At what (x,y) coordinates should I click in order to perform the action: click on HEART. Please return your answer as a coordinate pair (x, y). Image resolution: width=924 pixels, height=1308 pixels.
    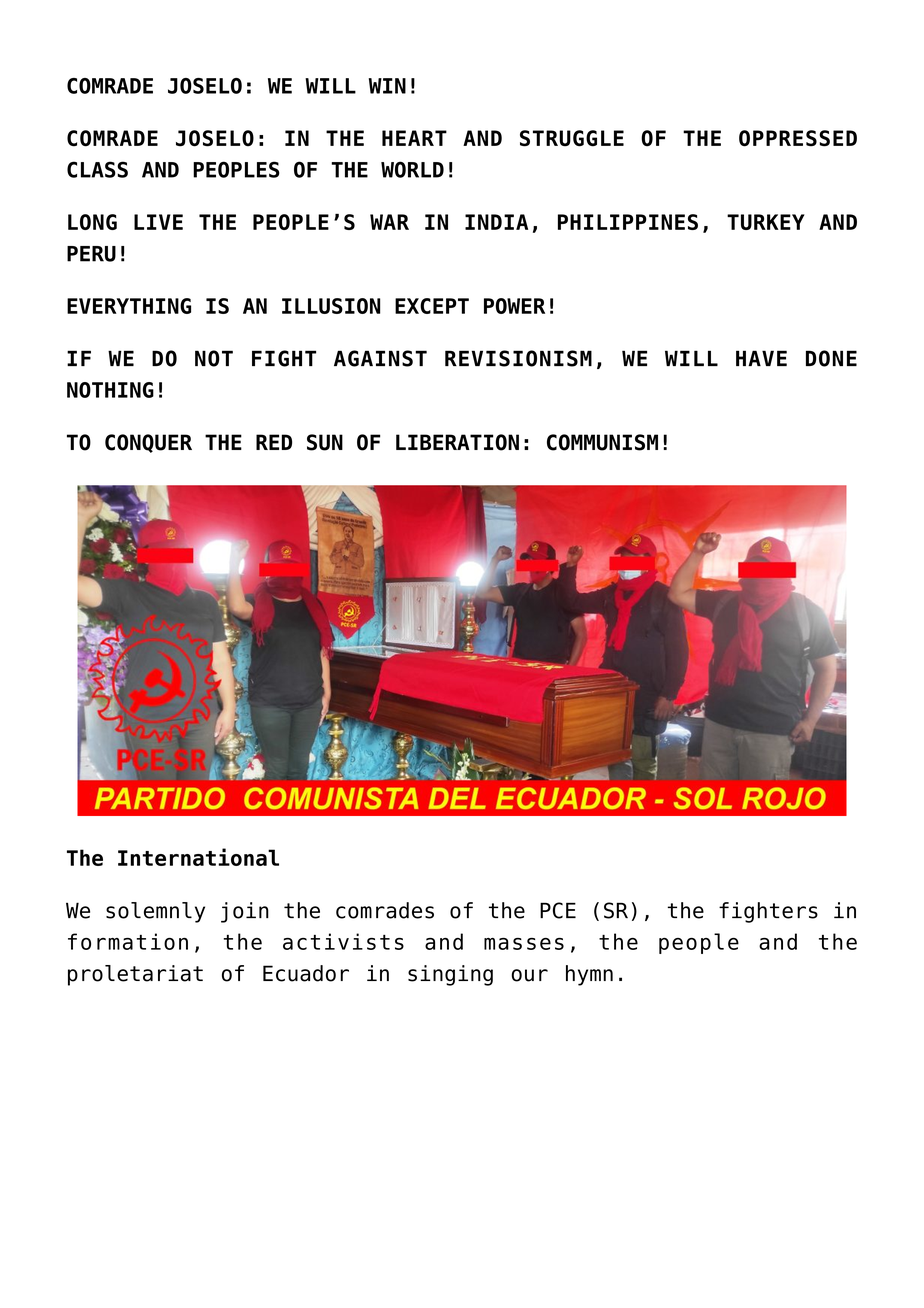
    Looking at the image, I should click on (414, 138).
